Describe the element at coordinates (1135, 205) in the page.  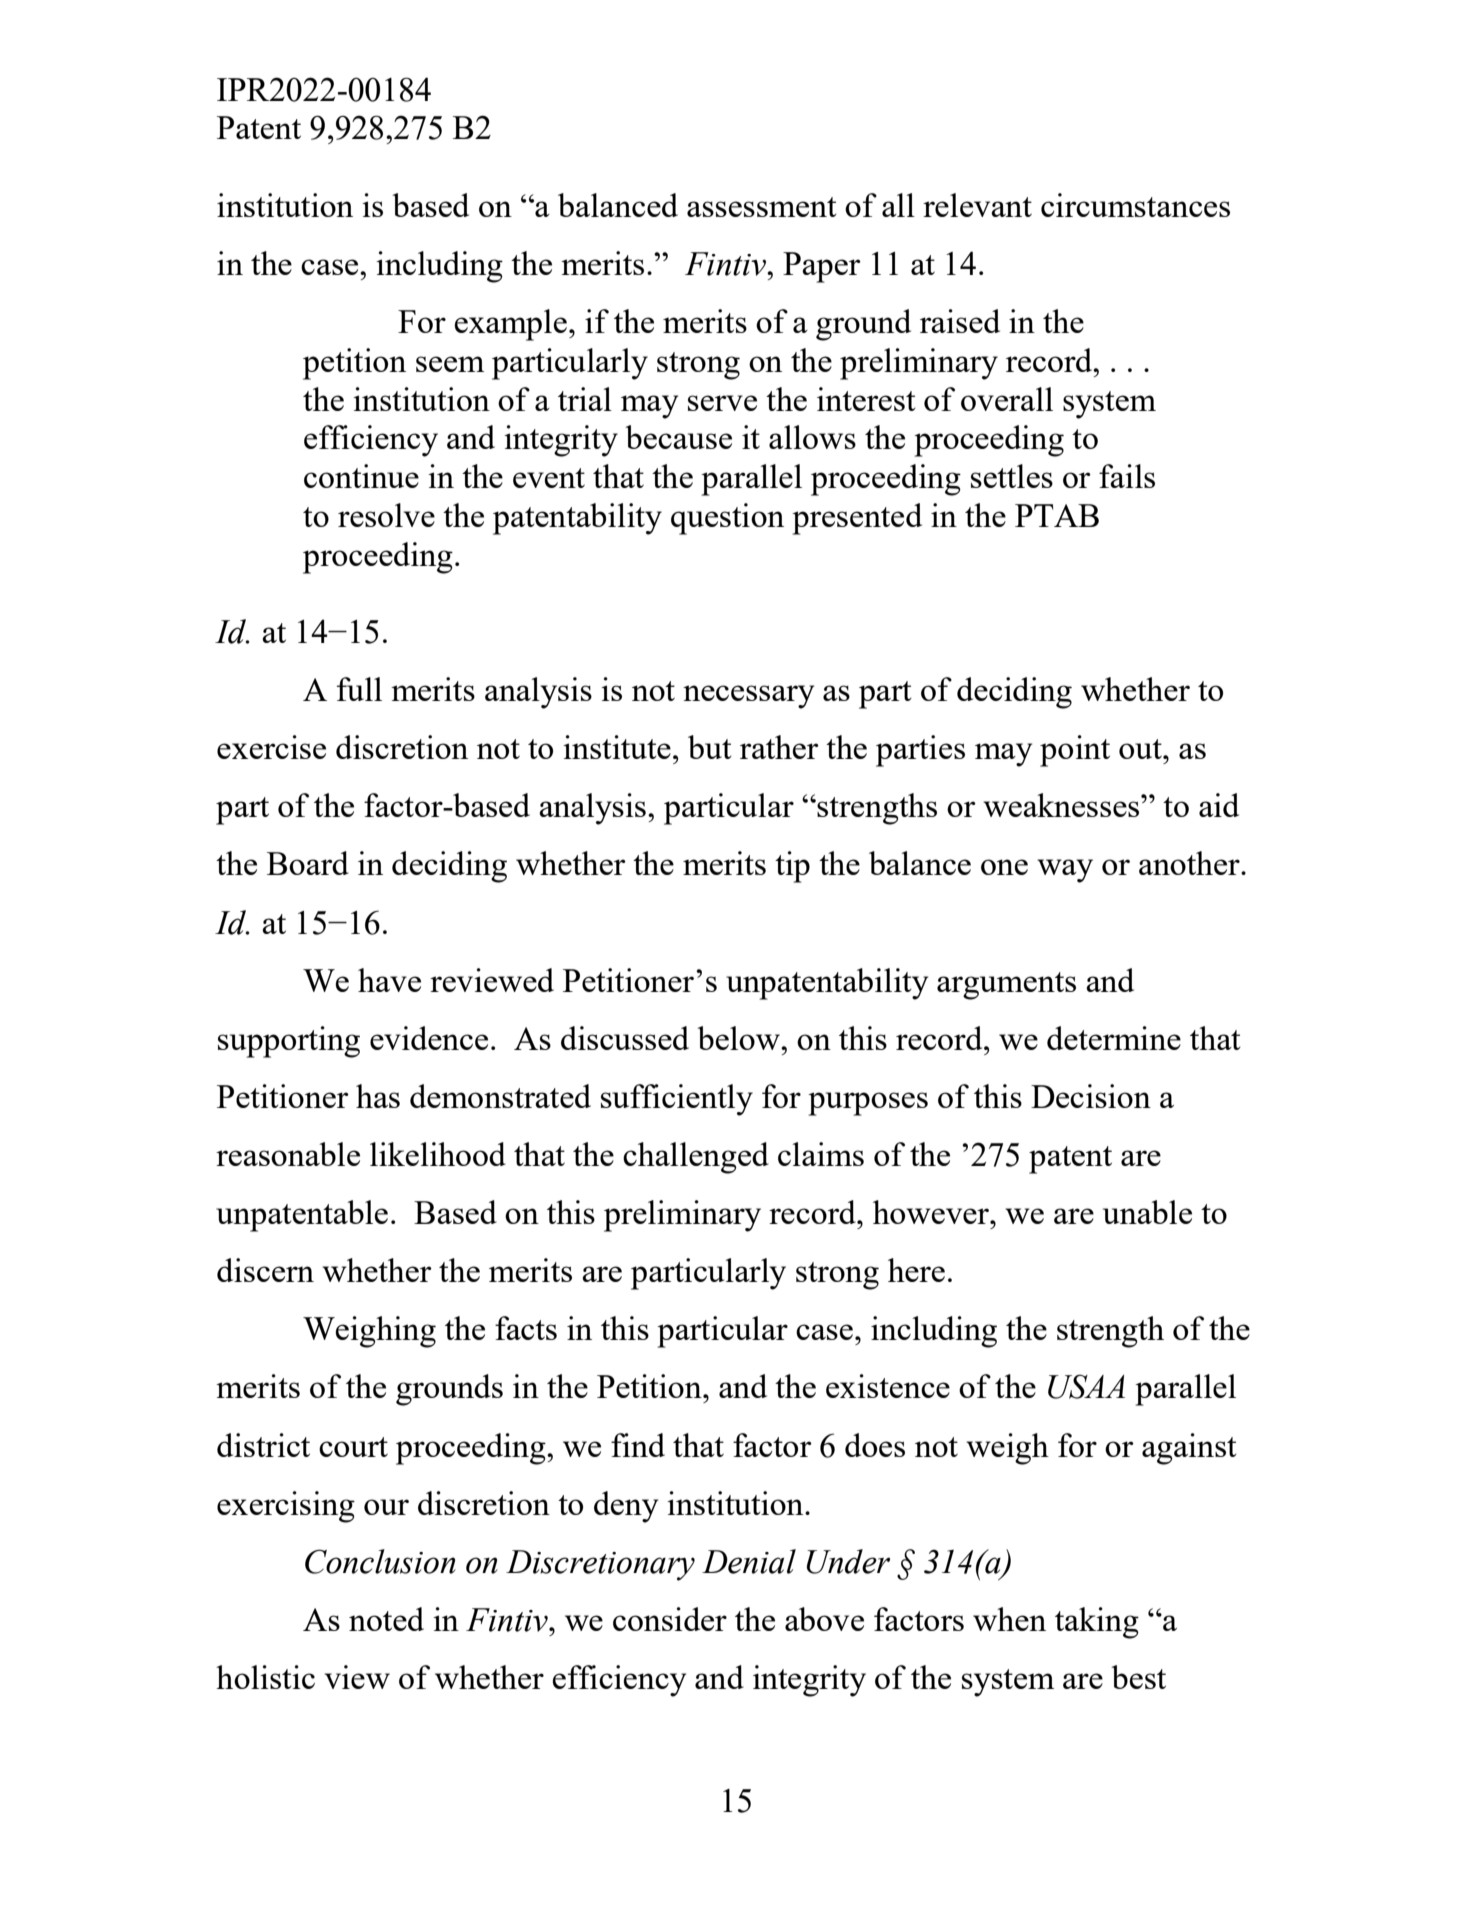
I see `circumstances` at that location.
